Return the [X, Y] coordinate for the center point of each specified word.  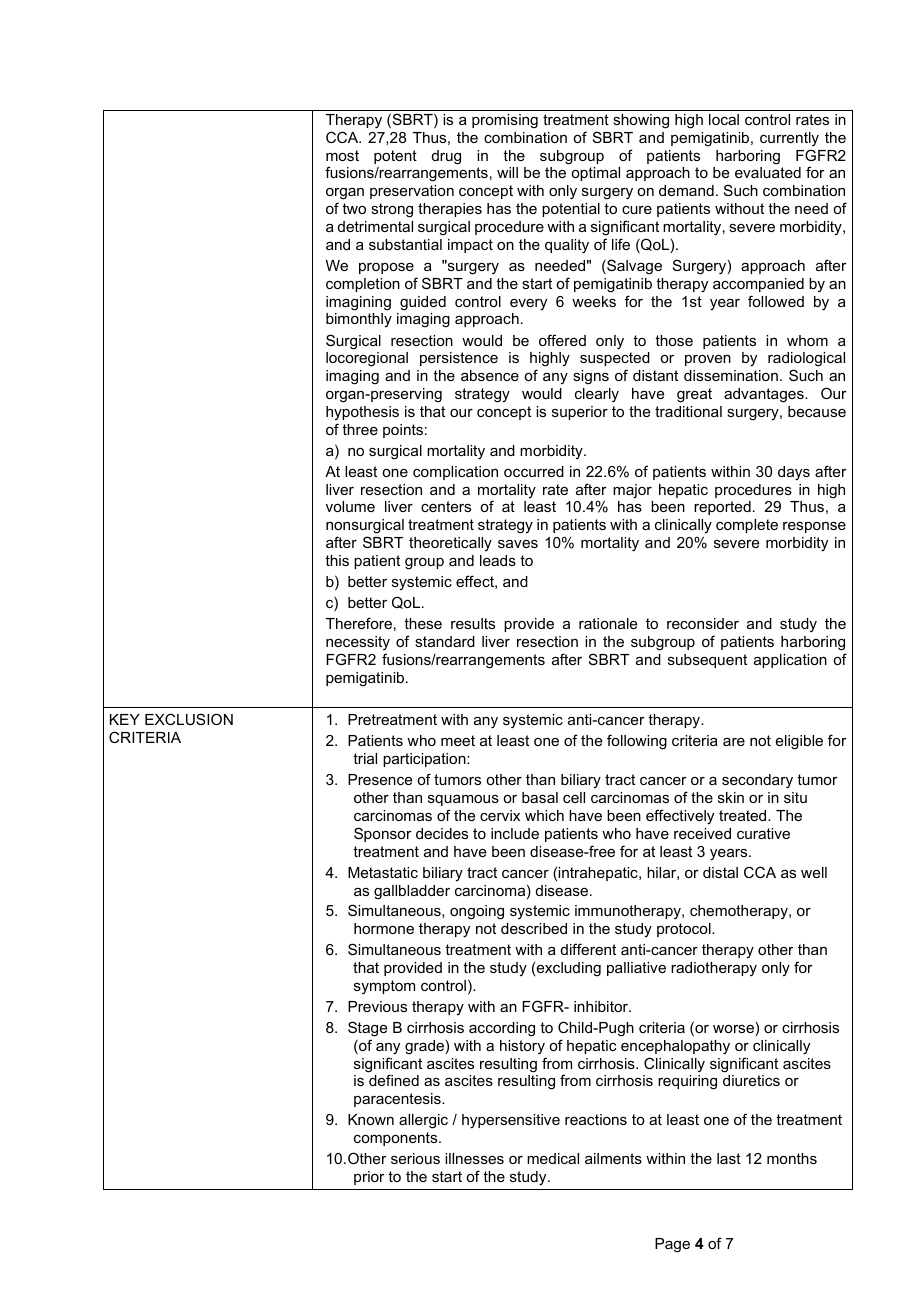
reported [722, 508]
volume [350, 506]
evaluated [768, 172]
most [342, 155]
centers [446, 506]
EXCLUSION [189, 719]
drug [446, 157]
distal [720, 872]
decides [442, 833]
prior [369, 1178]
